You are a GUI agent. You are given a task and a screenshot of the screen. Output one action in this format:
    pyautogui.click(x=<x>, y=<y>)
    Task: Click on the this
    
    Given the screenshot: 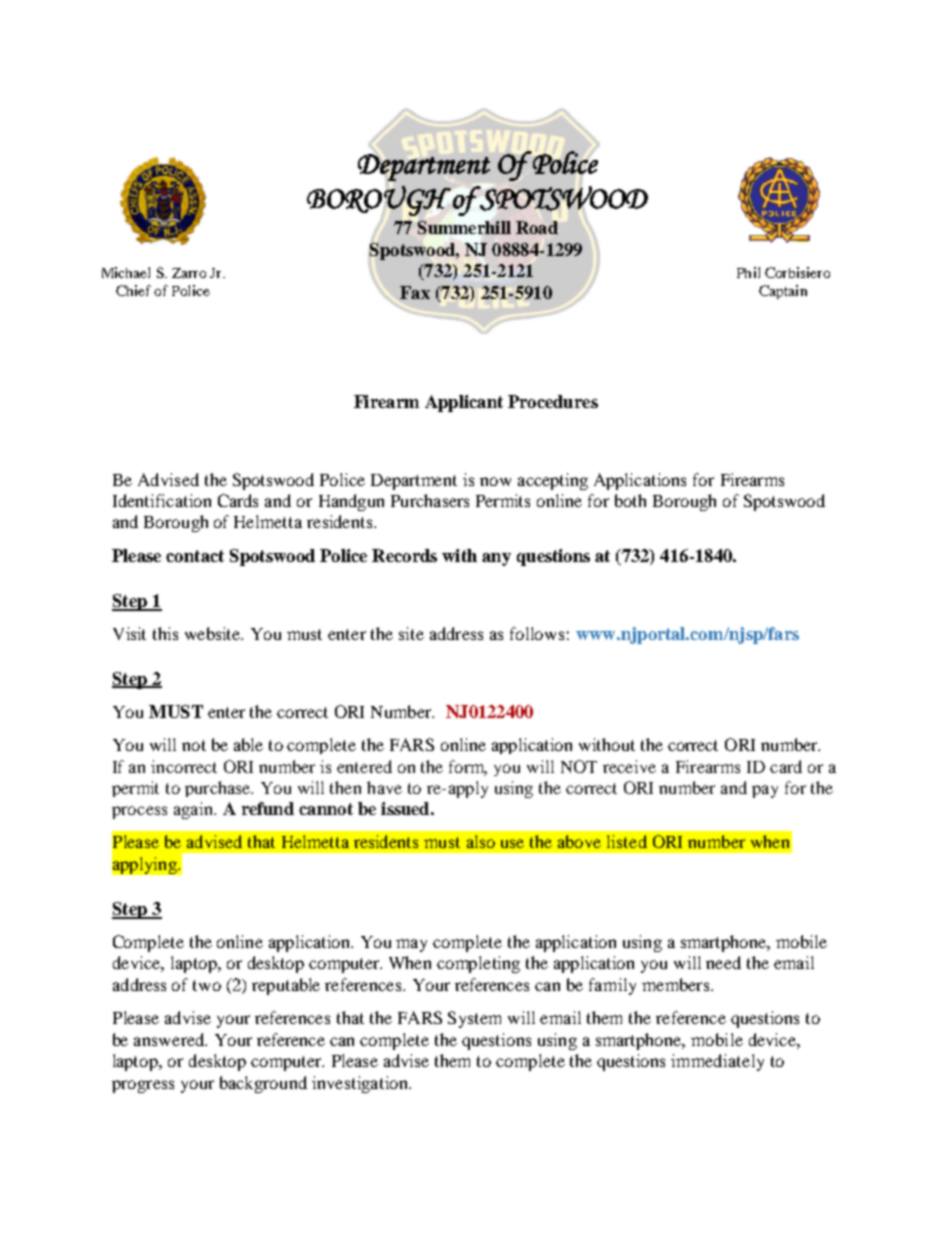 What is the action you would take?
    pyautogui.click(x=165, y=633)
